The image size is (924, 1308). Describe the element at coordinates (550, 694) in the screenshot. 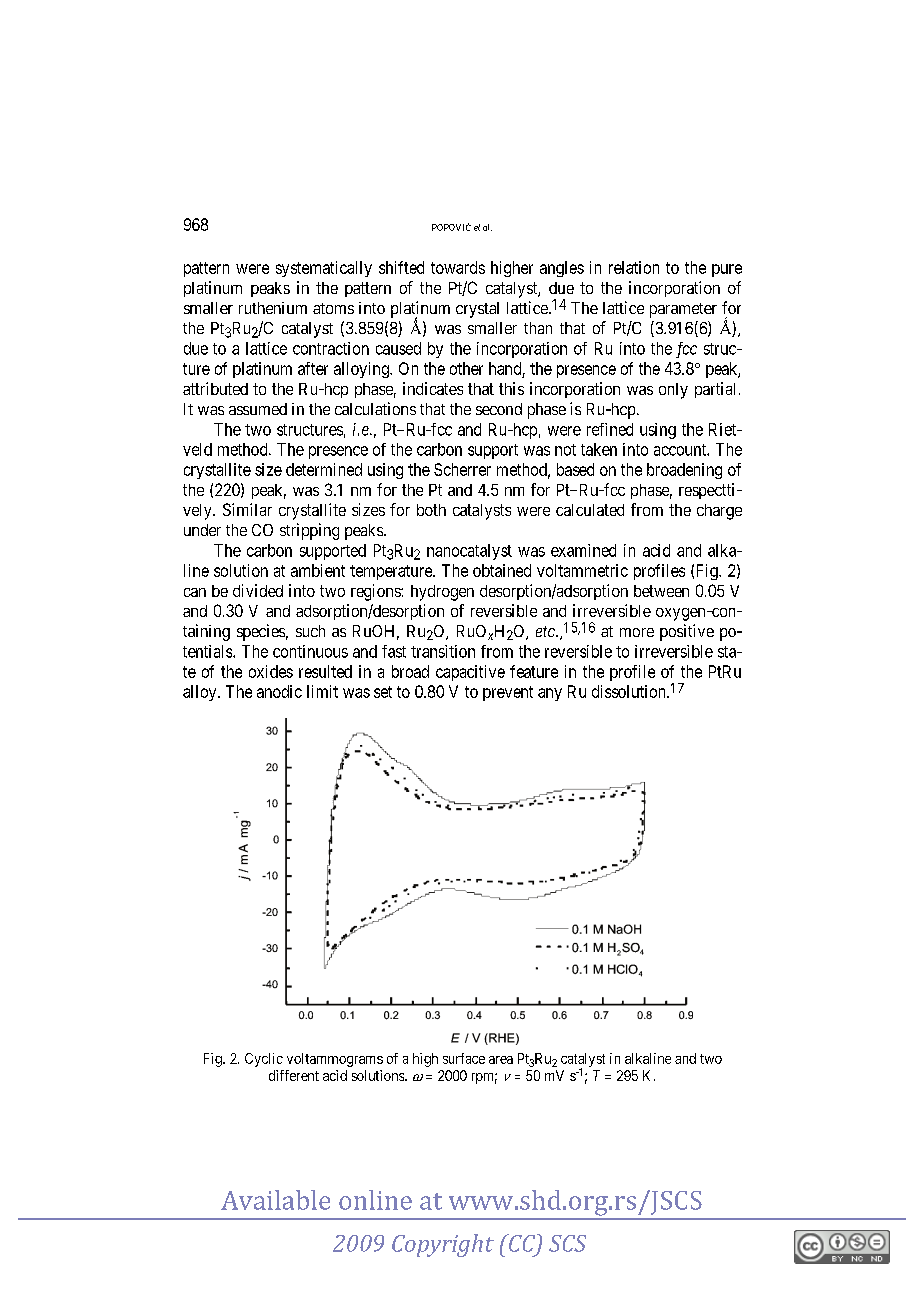

I see `any` at that location.
